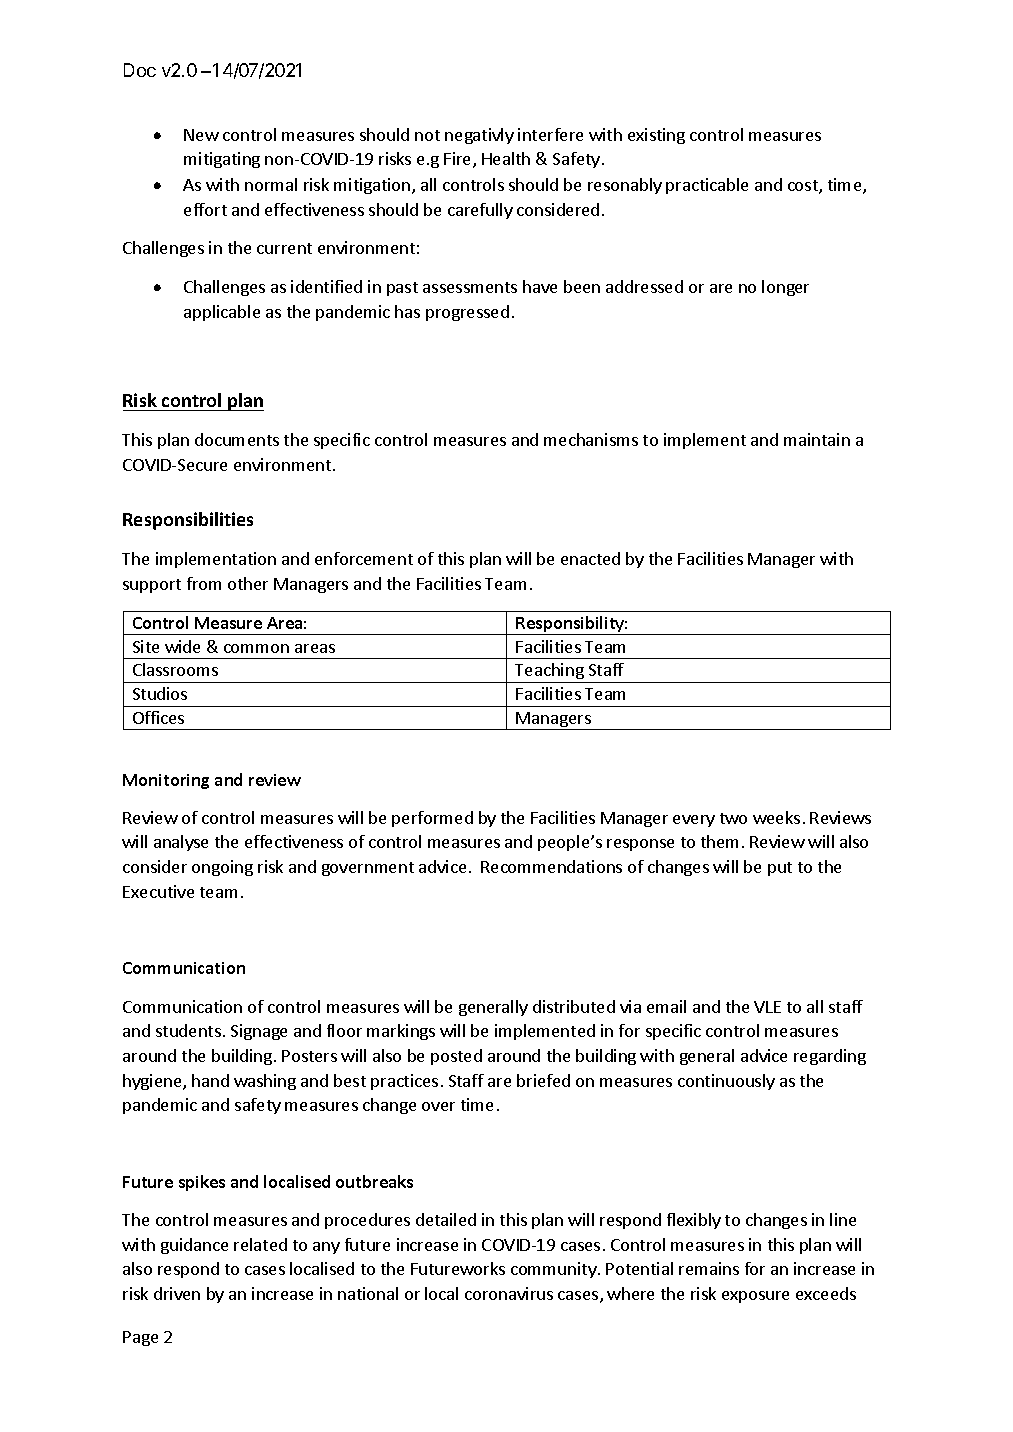  Describe the element at coordinates (804, 187) in the page. I see `cost` at that location.
